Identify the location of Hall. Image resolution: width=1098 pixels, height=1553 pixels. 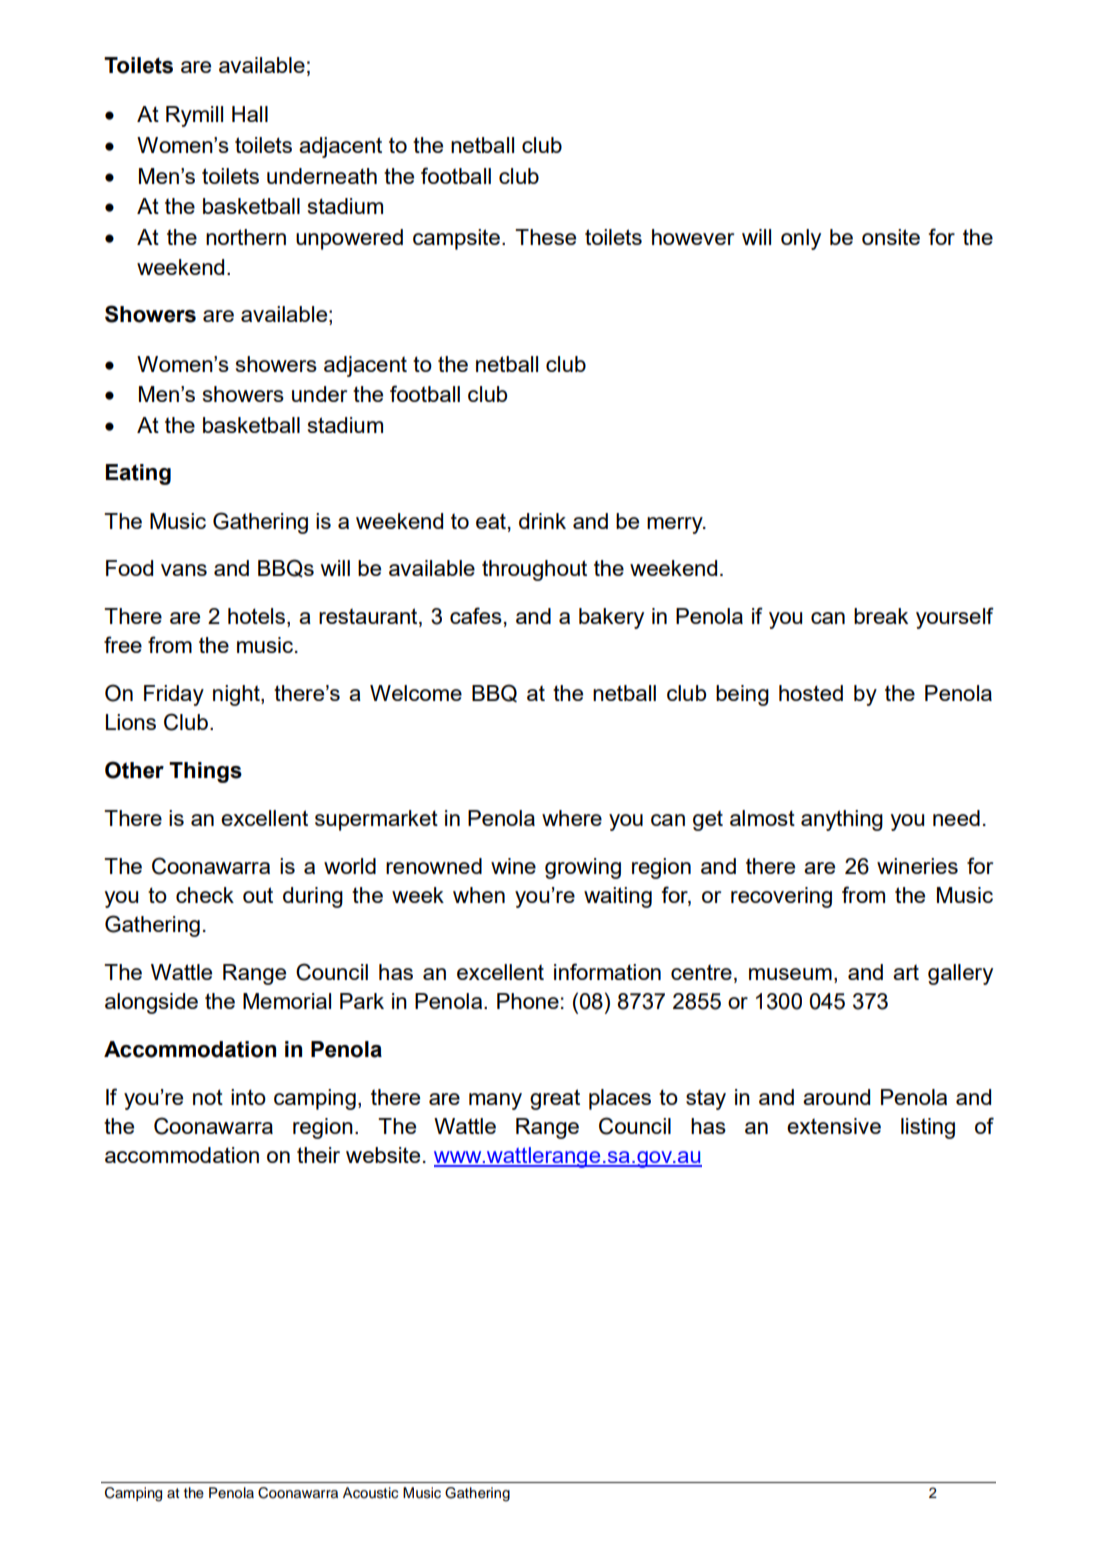
(250, 114).
